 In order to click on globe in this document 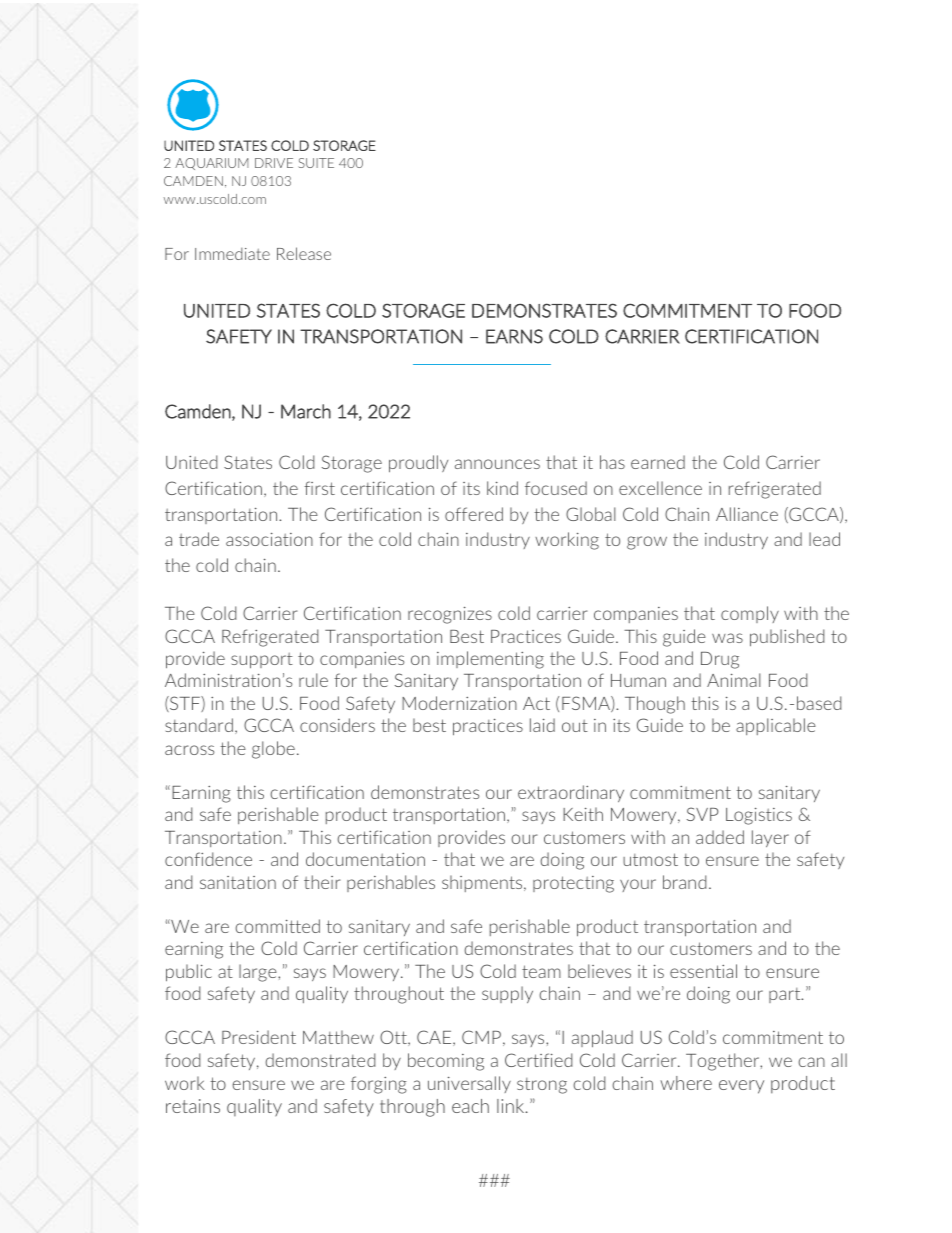, I will do `click(273, 750)`.
